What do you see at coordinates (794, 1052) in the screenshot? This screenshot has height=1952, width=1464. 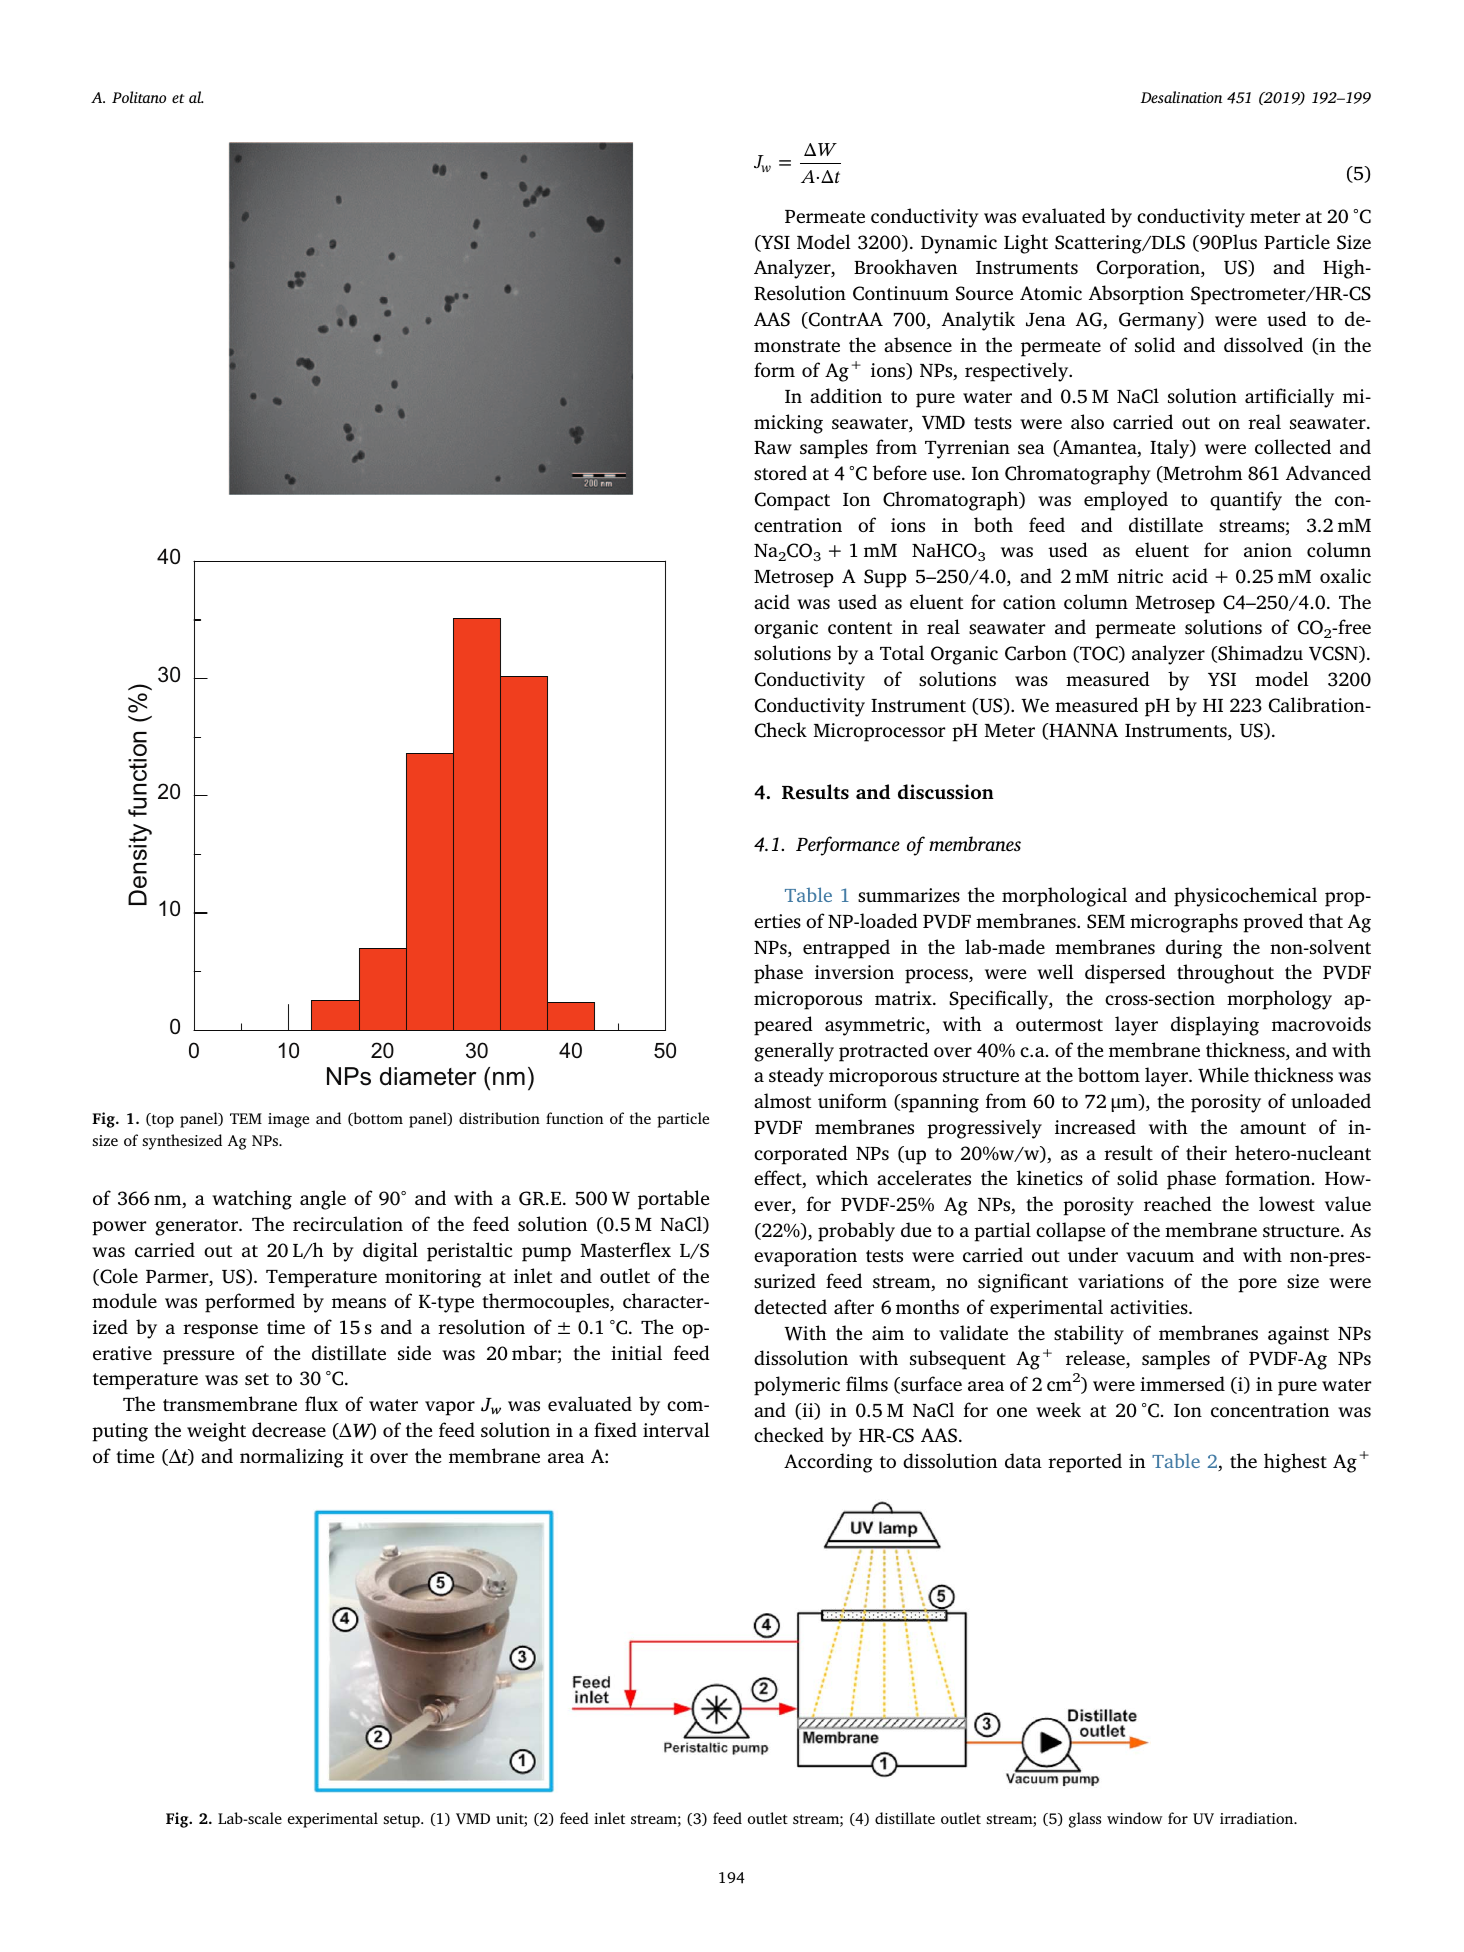 I see `generally` at bounding box center [794, 1052].
